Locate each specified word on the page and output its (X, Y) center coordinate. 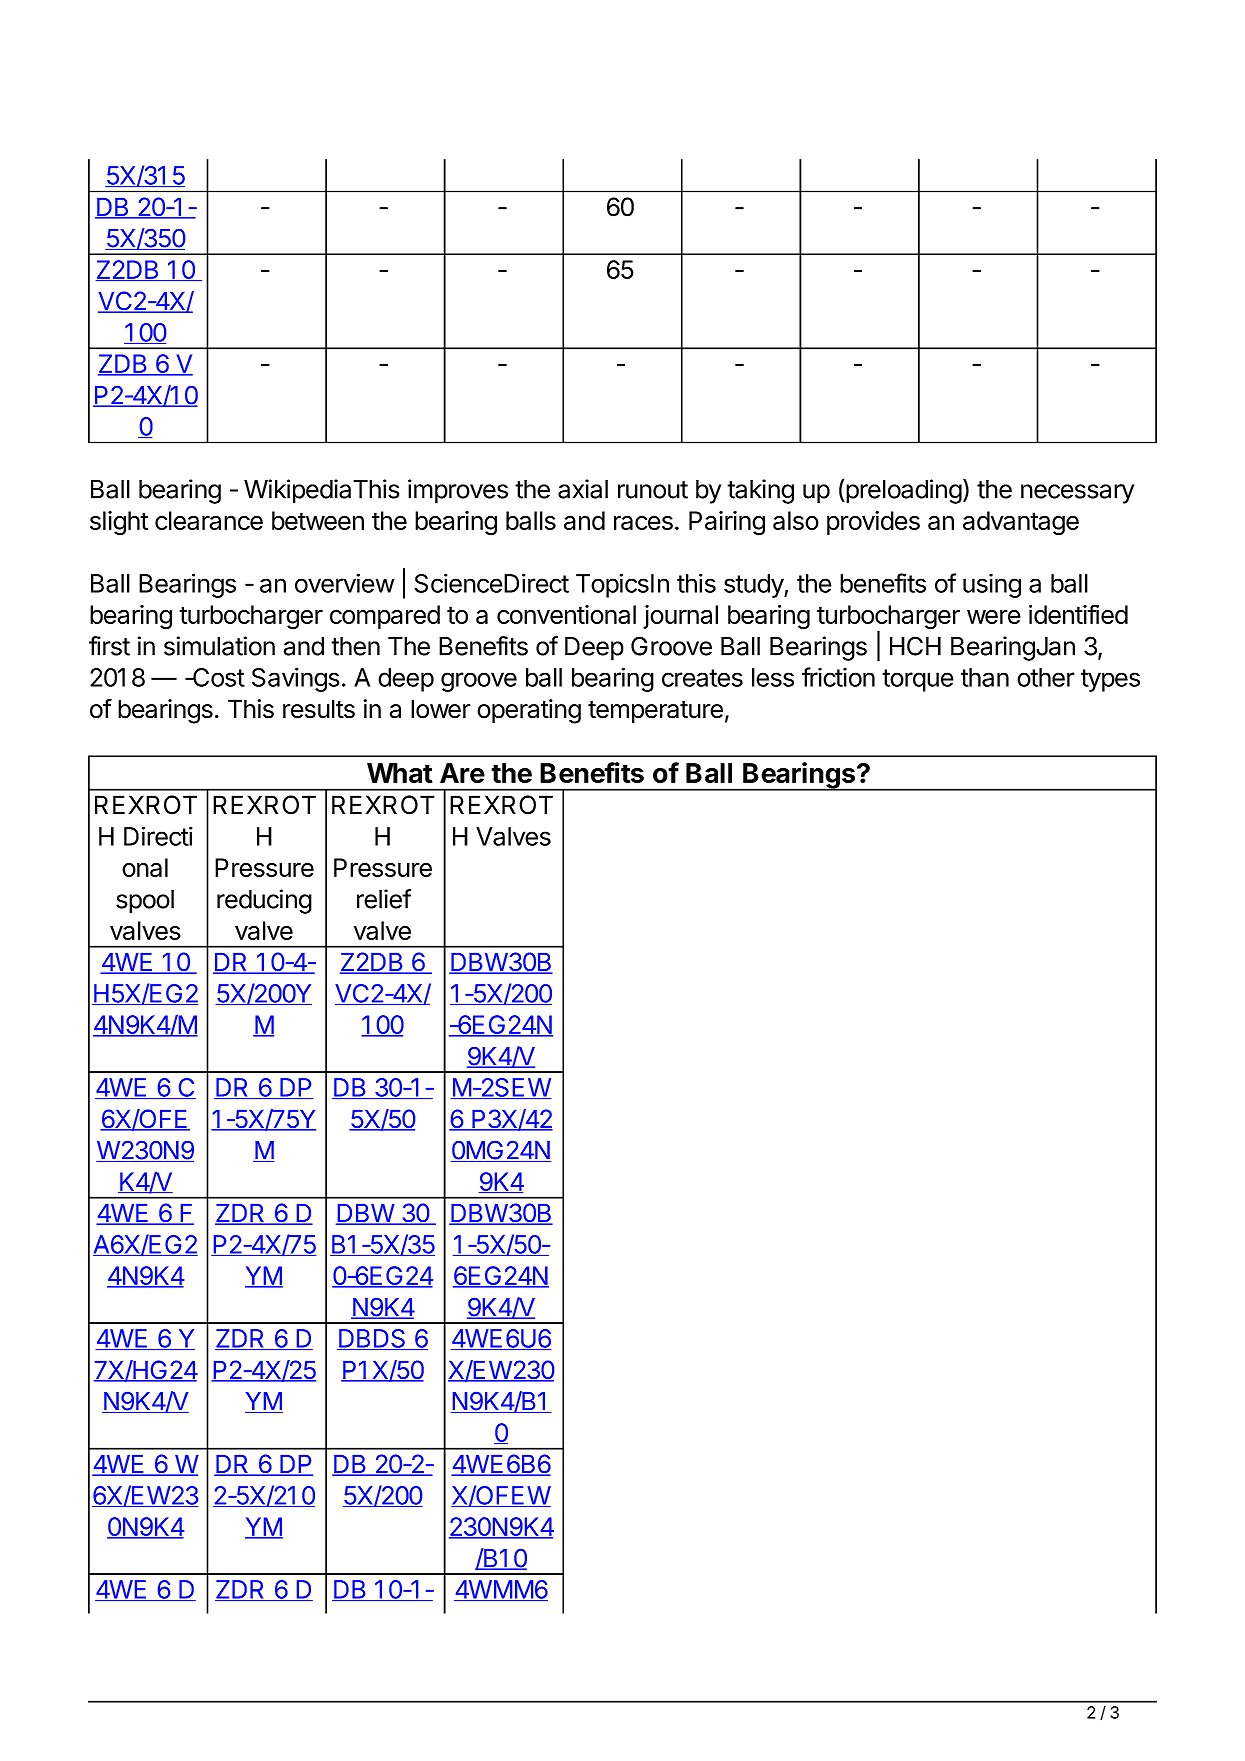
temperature (655, 712)
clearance (209, 520)
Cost (218, 677)
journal (680, 617)
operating (529, 711)
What (399, 773)
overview (344, 583)
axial (583, 489)
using (992, 586)
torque (918, 680)
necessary (1077, 494)
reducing (264, 901)
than (985, 677)
